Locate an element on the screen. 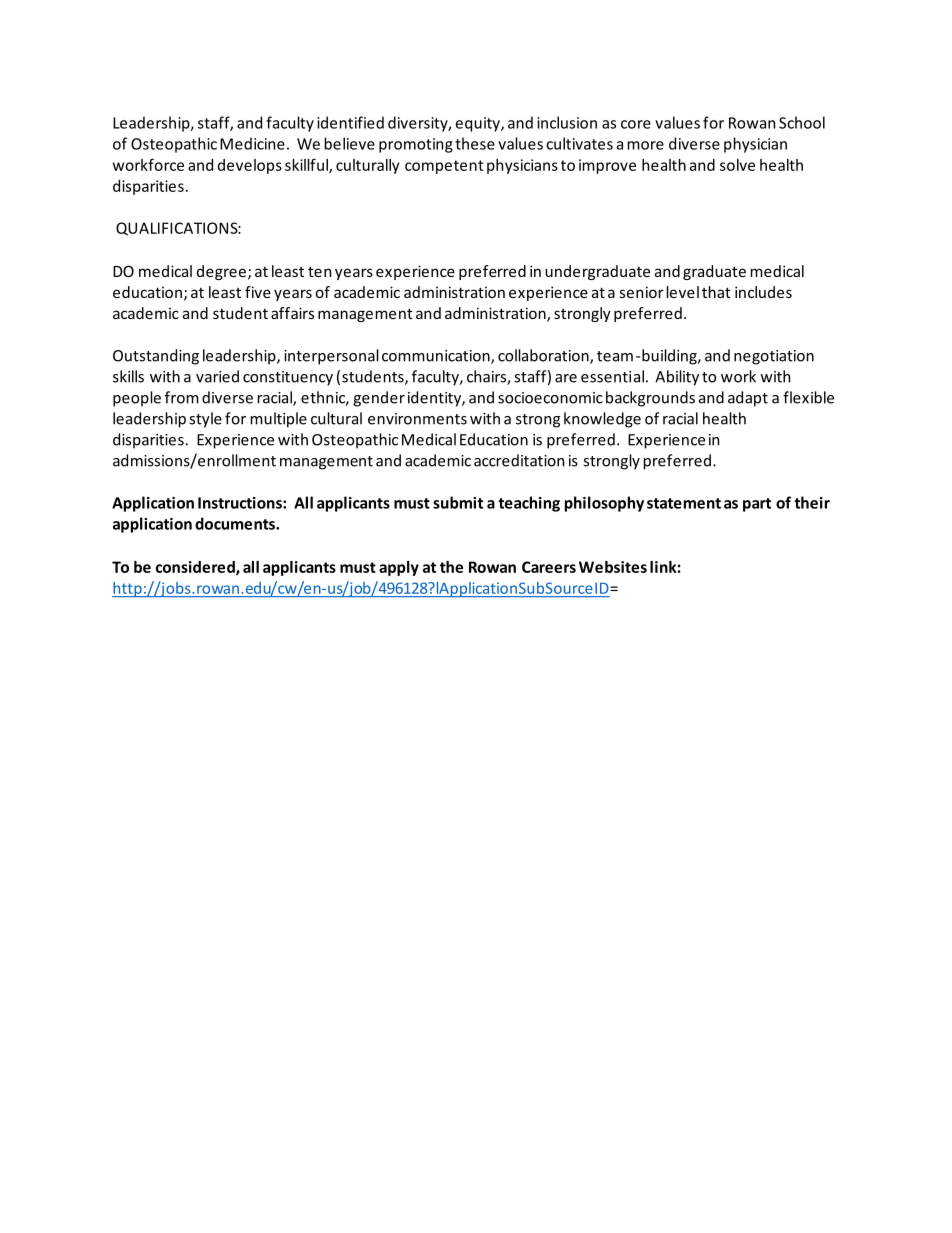 The width and height of the screenshot is (952, 1233). Outstanding is located at coordinates (156, 357).
